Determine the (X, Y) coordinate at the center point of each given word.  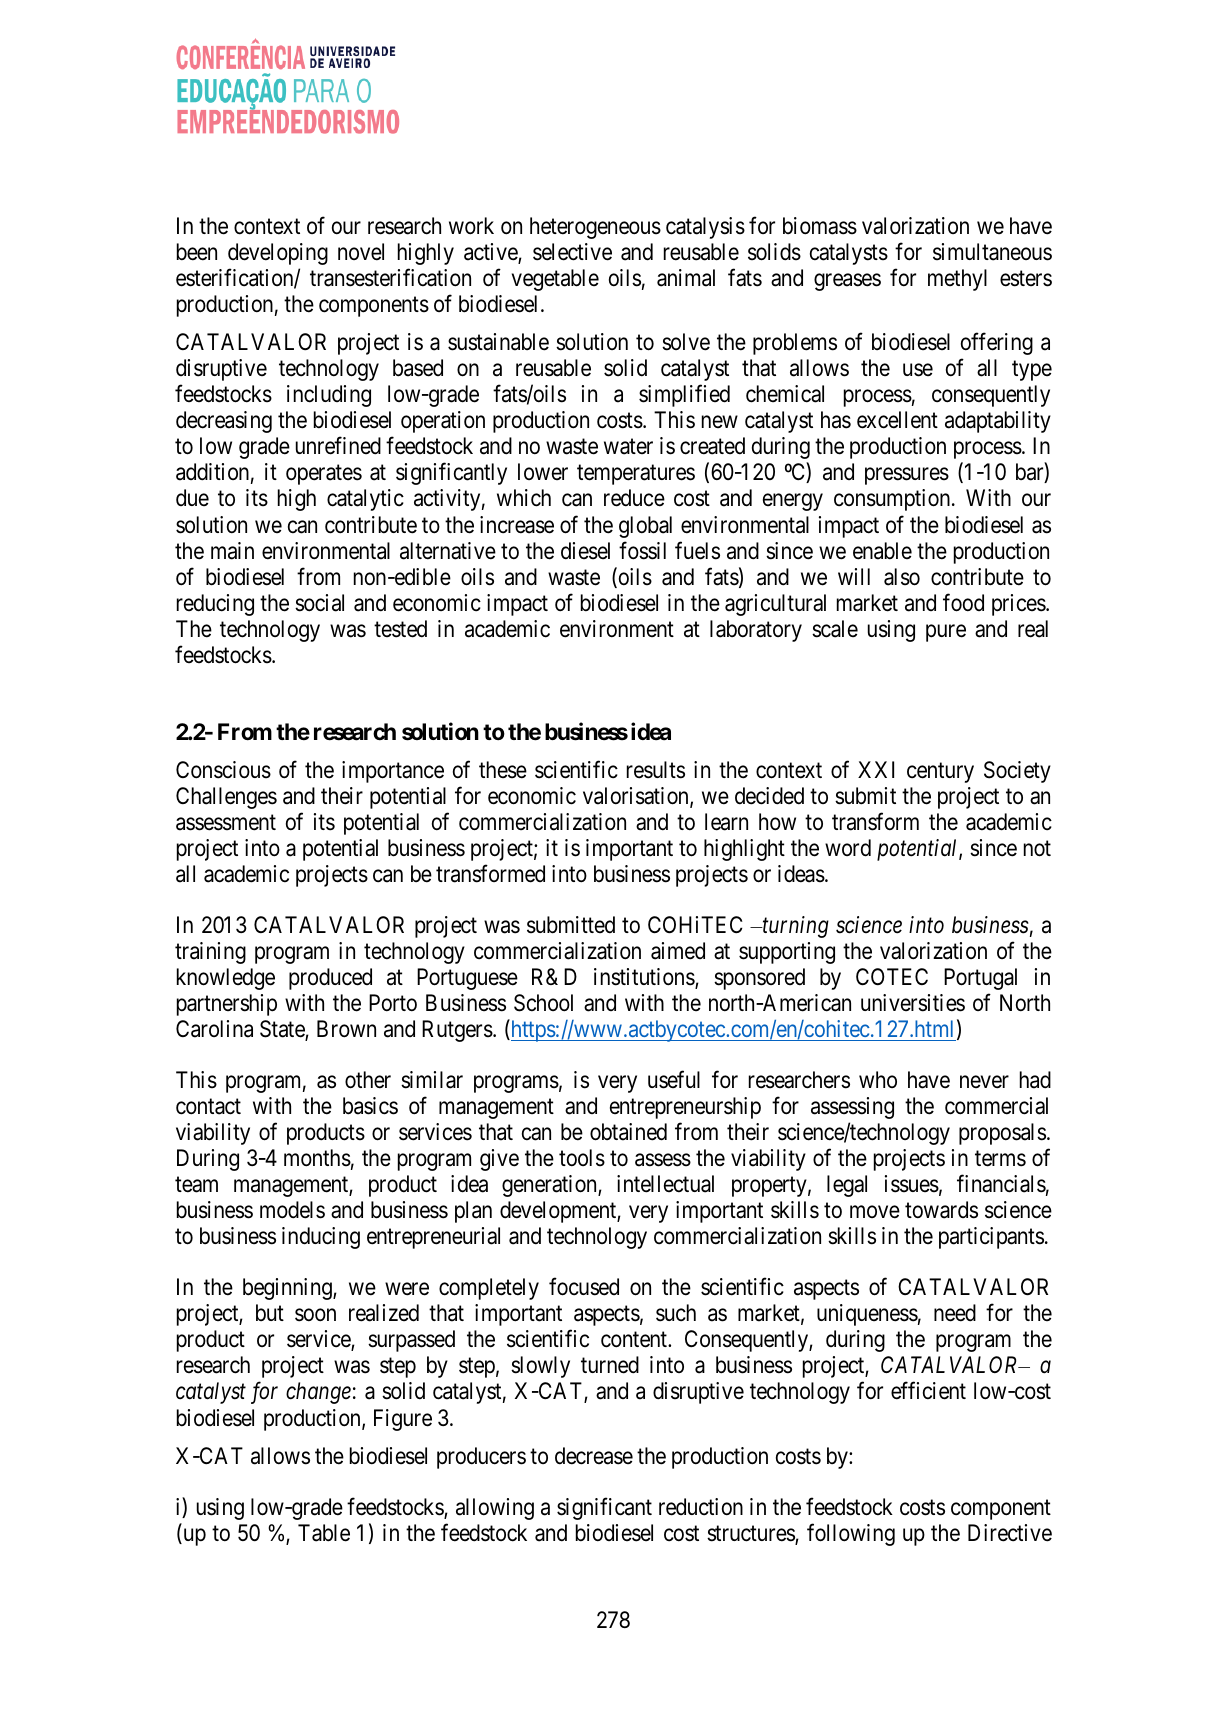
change (318, 1393)
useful (674, 1080)
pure (946, 633)
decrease (594, 1456)
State (283, 1030)
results (656, 770)
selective (572, 252)
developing (278, 254)
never (984, 1082)
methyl (957, 280)
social (319, 603)
